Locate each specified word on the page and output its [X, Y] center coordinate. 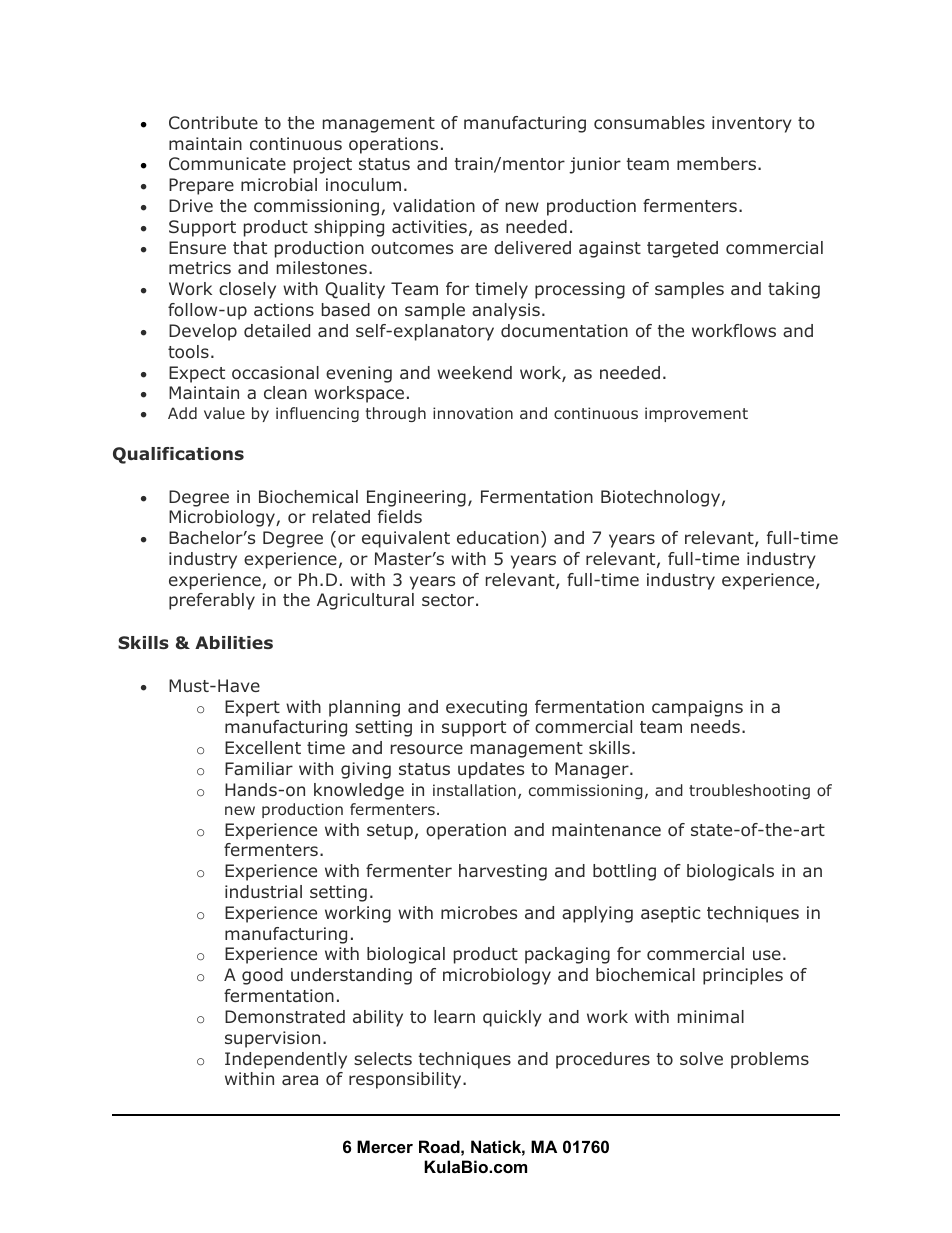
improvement [696, 414]
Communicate [227, 163]
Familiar [259, 768]
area [300, 1080]
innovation [473, 413]
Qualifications [178, 455]
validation [434, 205]
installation [474, 790]
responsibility [406, 1080]
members [716, 163]
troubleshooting [749, 791]
